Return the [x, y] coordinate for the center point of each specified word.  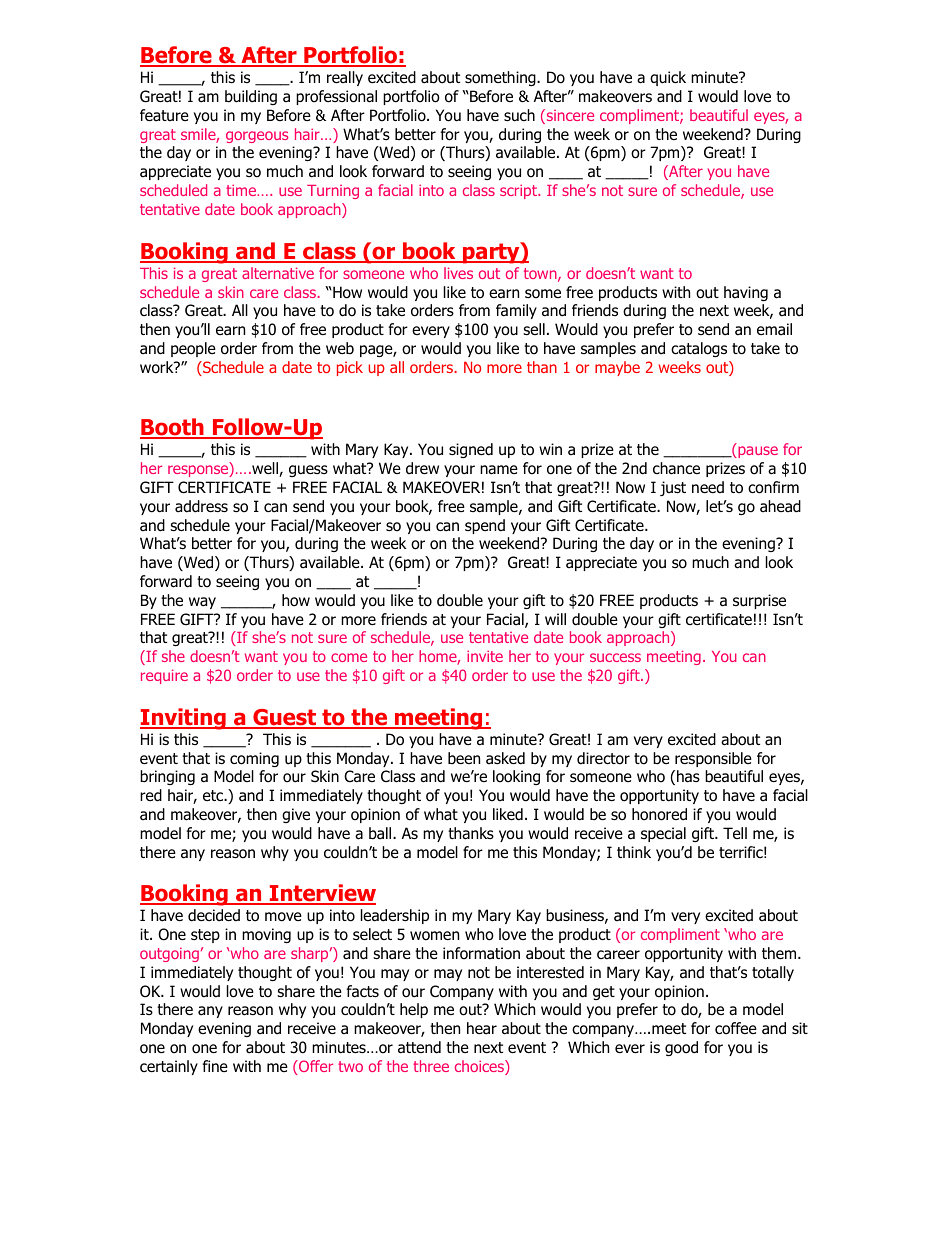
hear [482, 1028]
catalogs [699, 349]
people [193, 349]
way [202, 603]
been [464, 758]
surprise [759, 601]
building [251, 97]
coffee [736, 1028]
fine [215, 1066]
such [519, 115]
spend [485, 526]
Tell [735, 833]
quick [668, 78]
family [516, 311]
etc [214, 795]
